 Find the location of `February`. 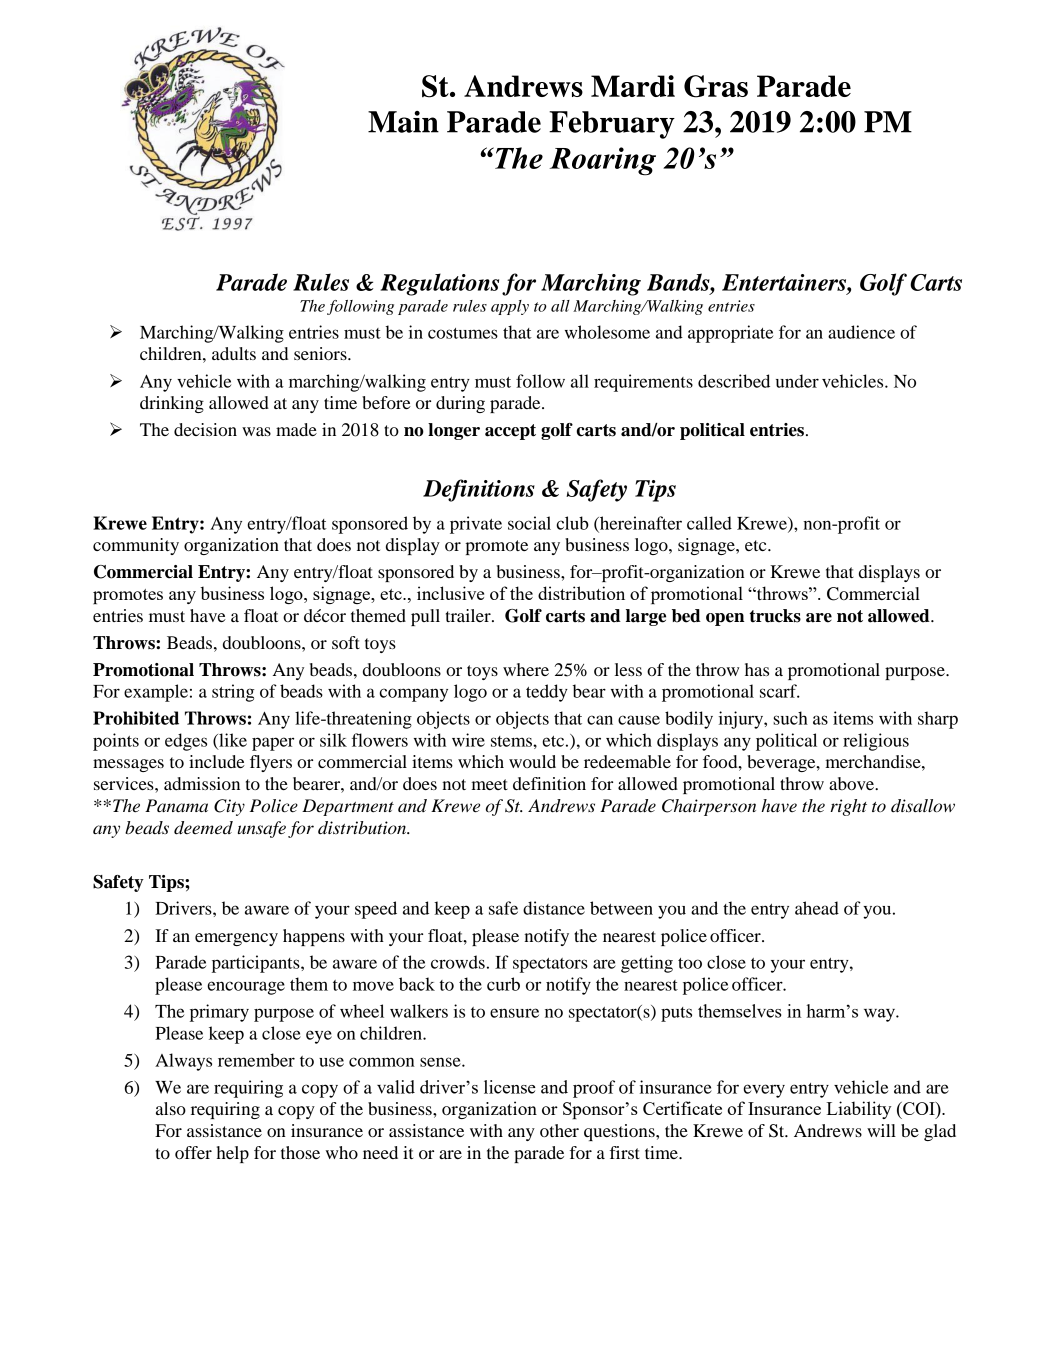

February is located at coordinates (612, 125).
